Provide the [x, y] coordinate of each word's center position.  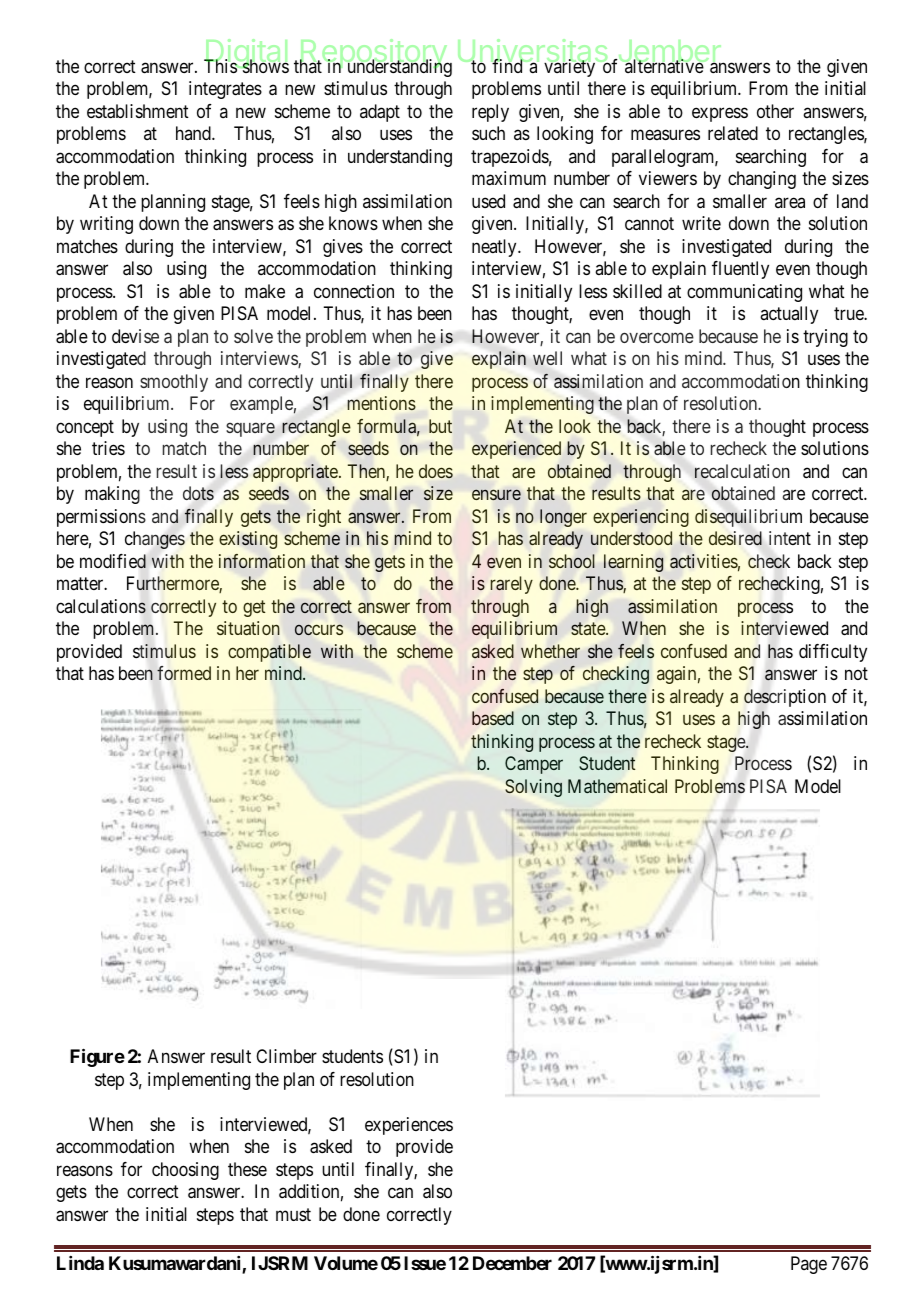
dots [198, 493]
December [512, 1263]
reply [490, 113]
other [775, 111]
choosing [185, 1171]
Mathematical [617, 786]
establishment [138, 111]
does [436, 471]
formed [184, 673]
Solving [533, 788]
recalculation [742, 471]
